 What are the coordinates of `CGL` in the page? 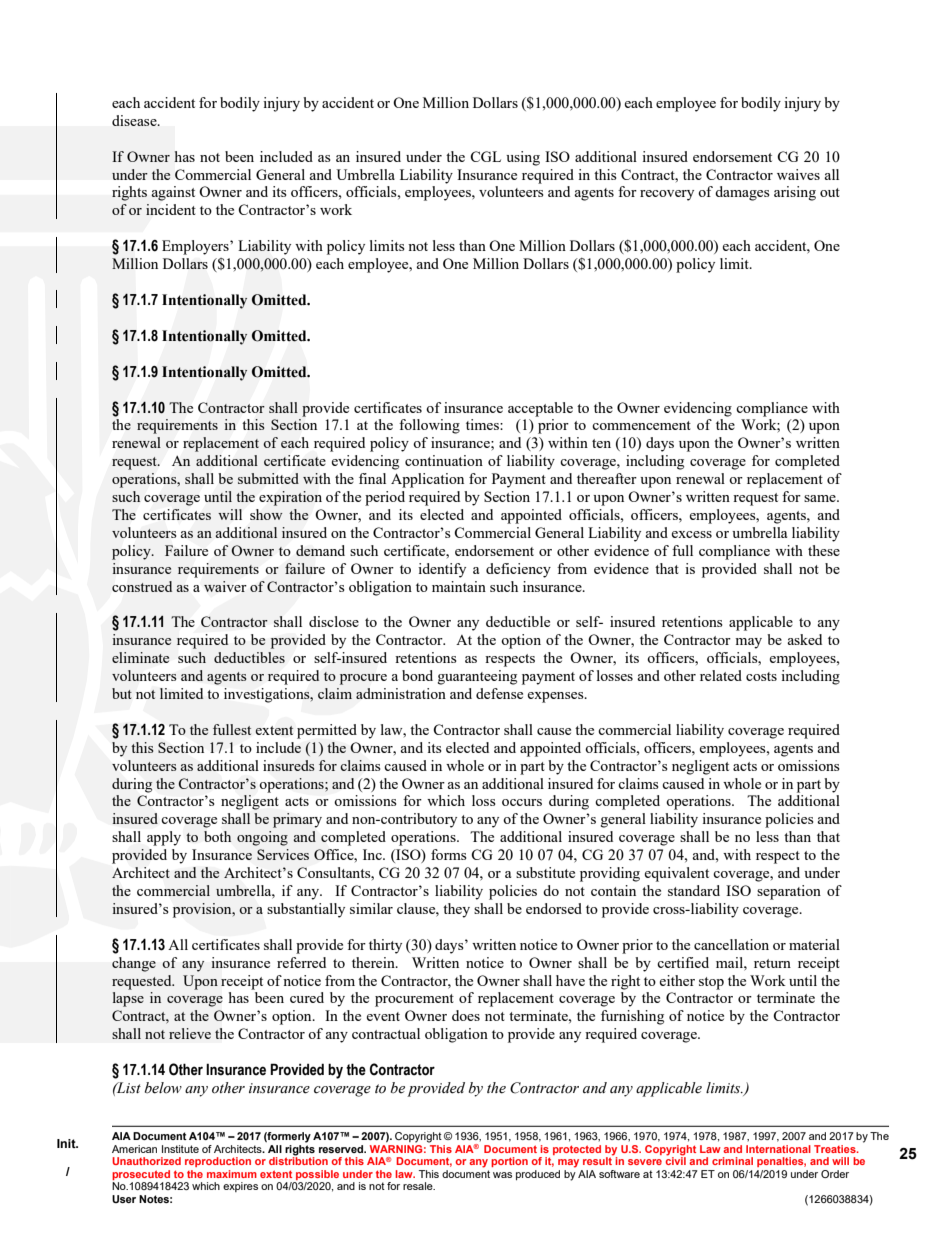 It's located at (485, 156).
